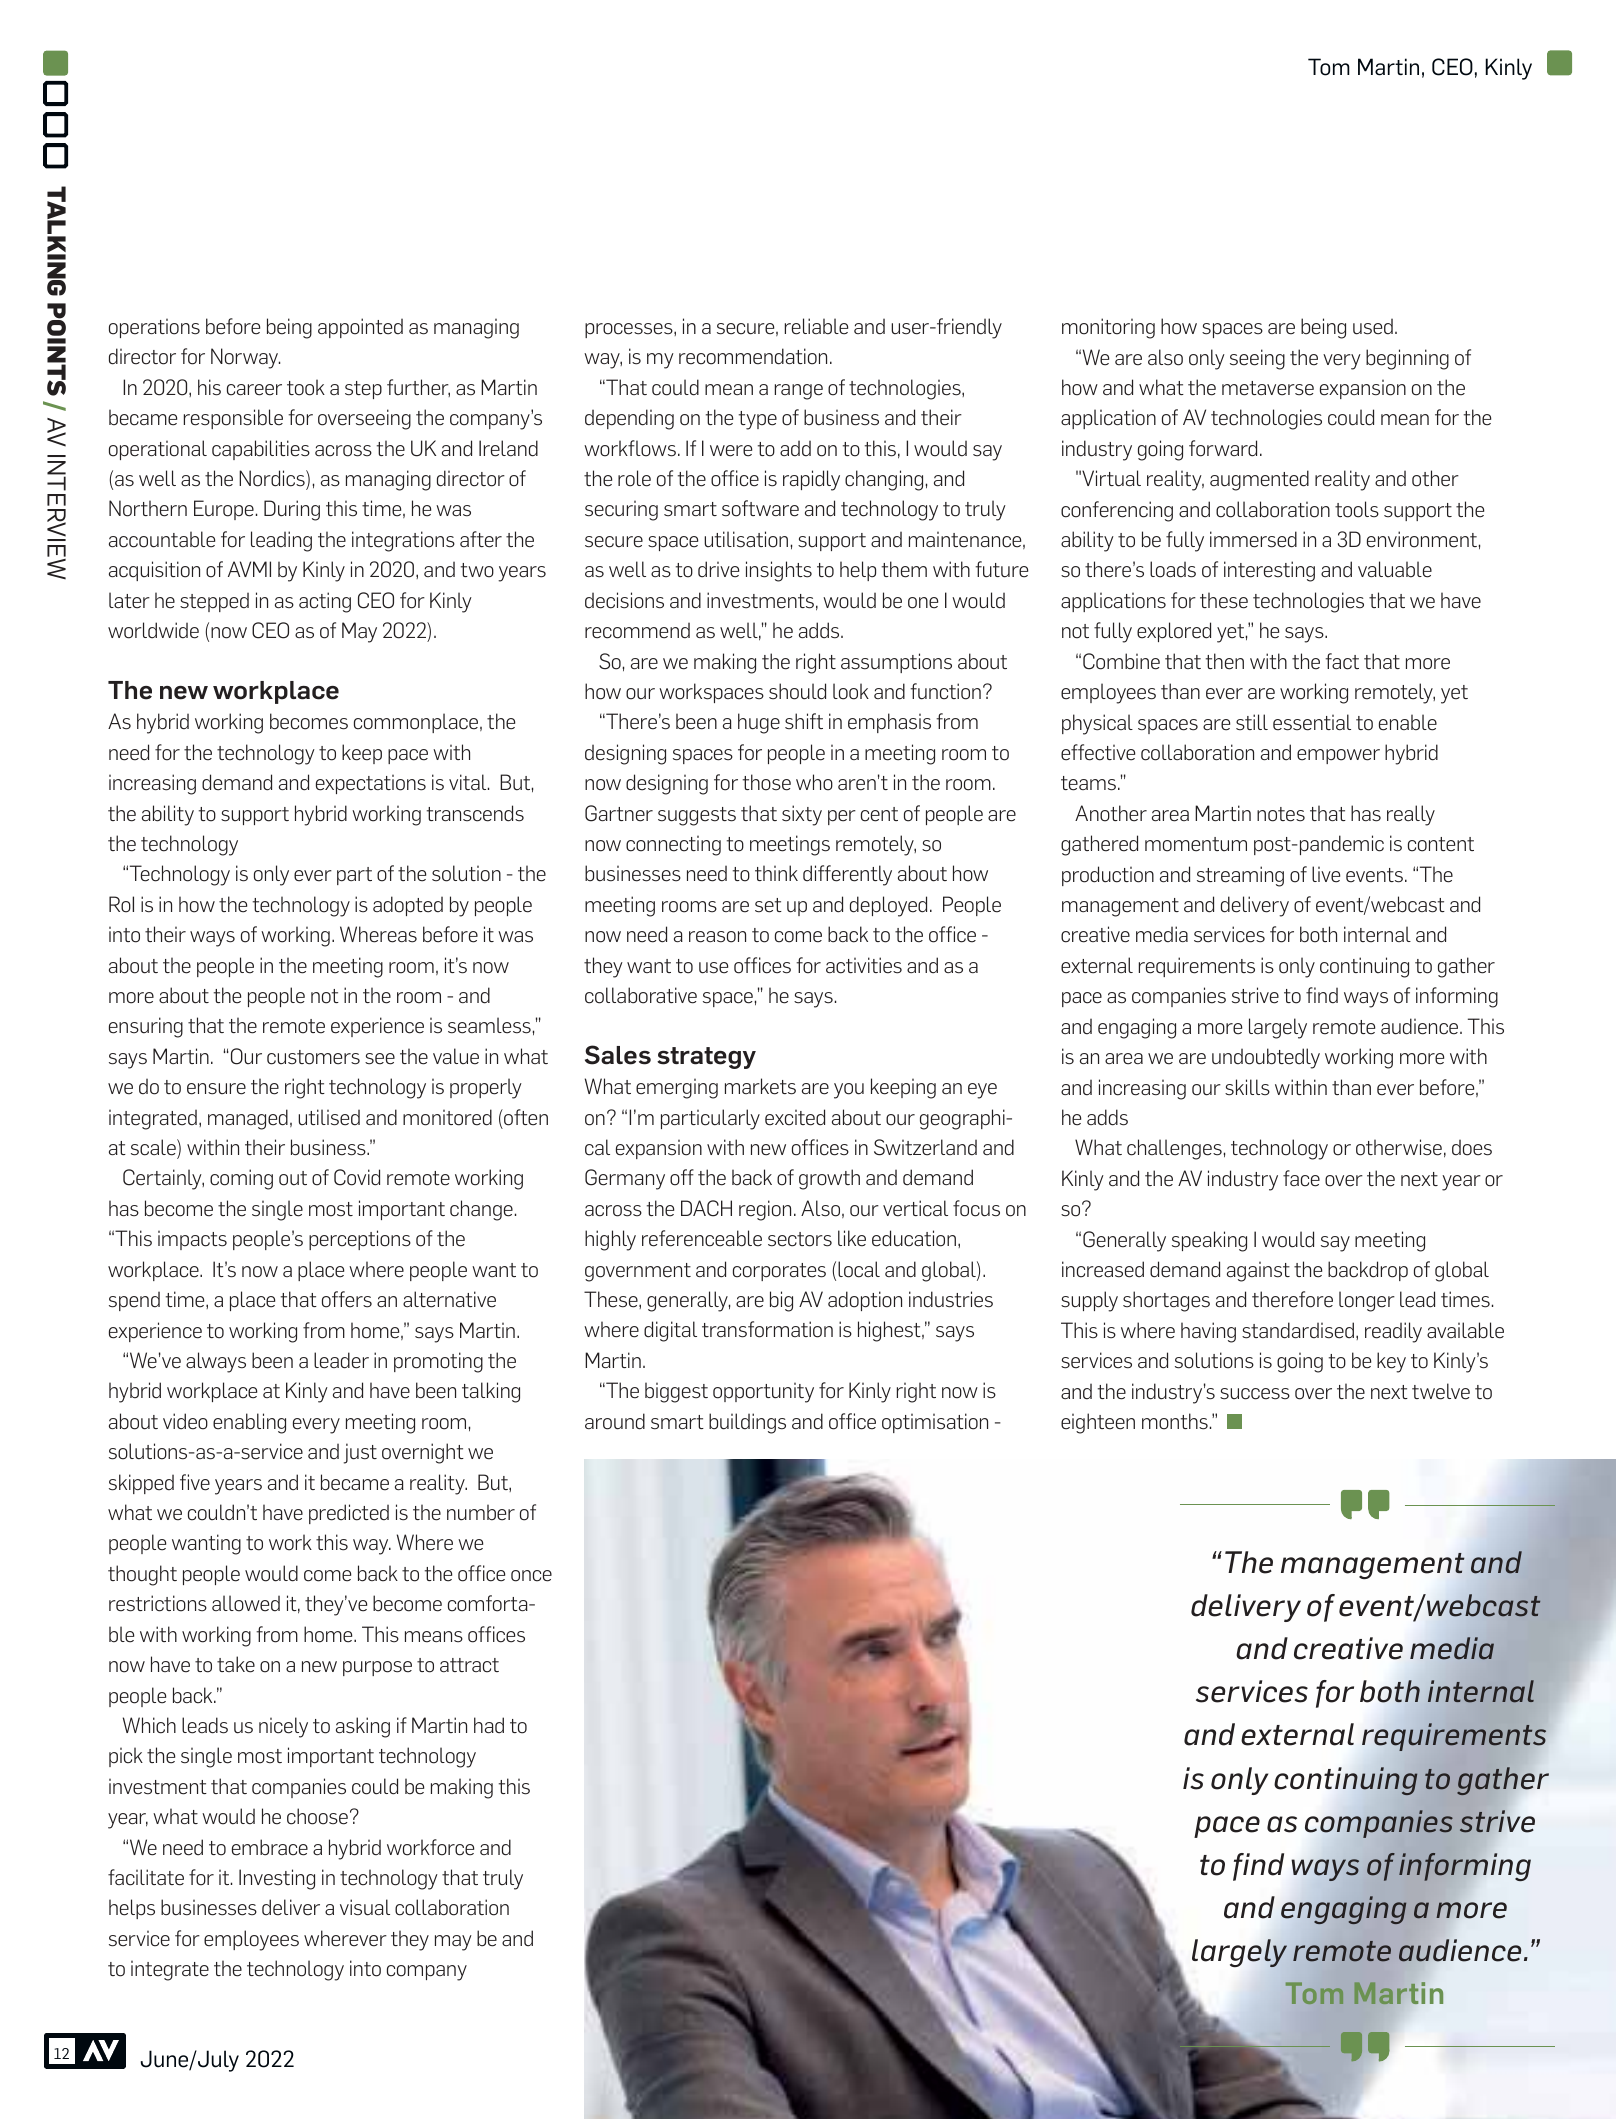  I want to click on embrace, so click(270, 1847).
